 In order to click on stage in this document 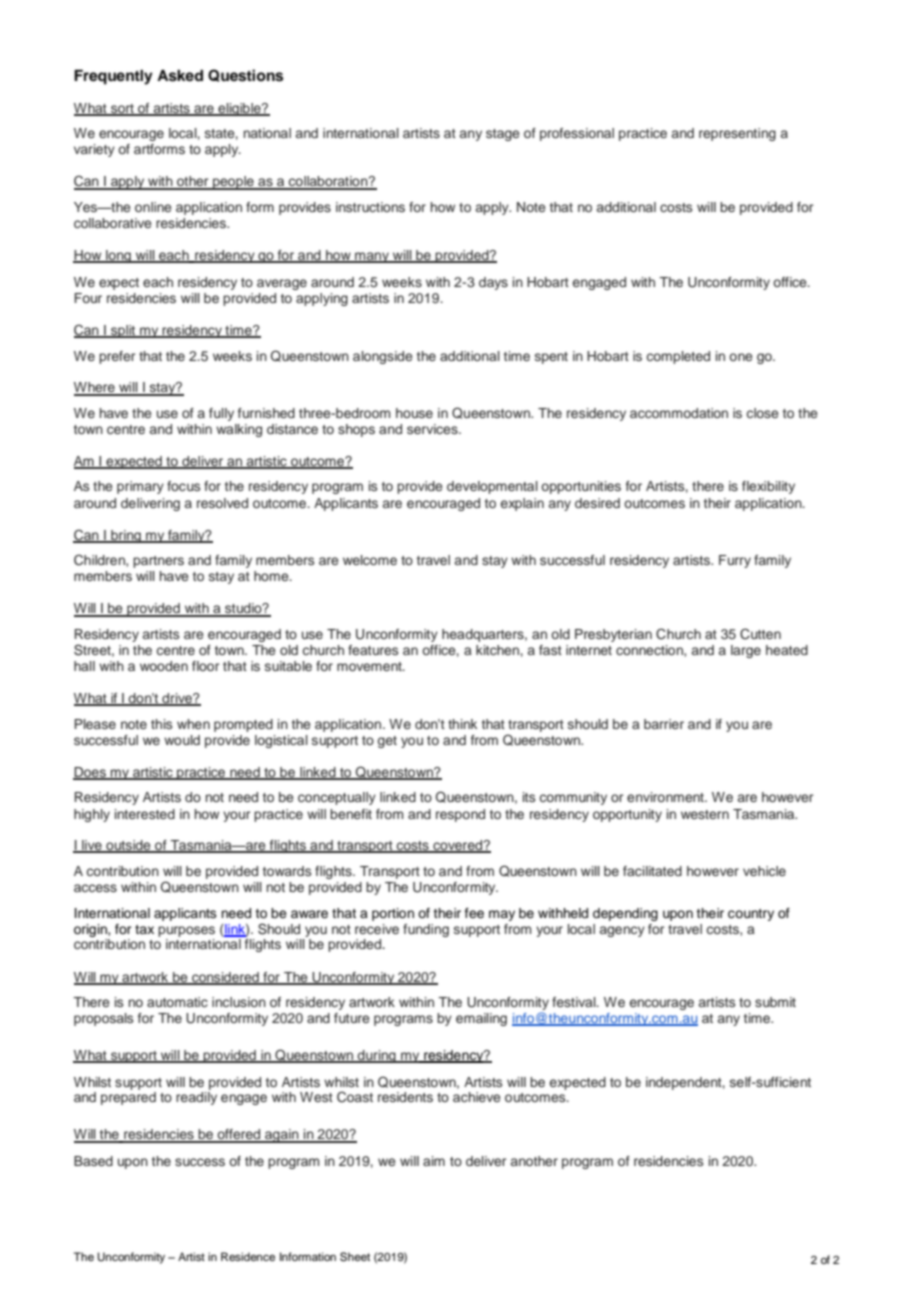, I will do `click(503, 135)`.
